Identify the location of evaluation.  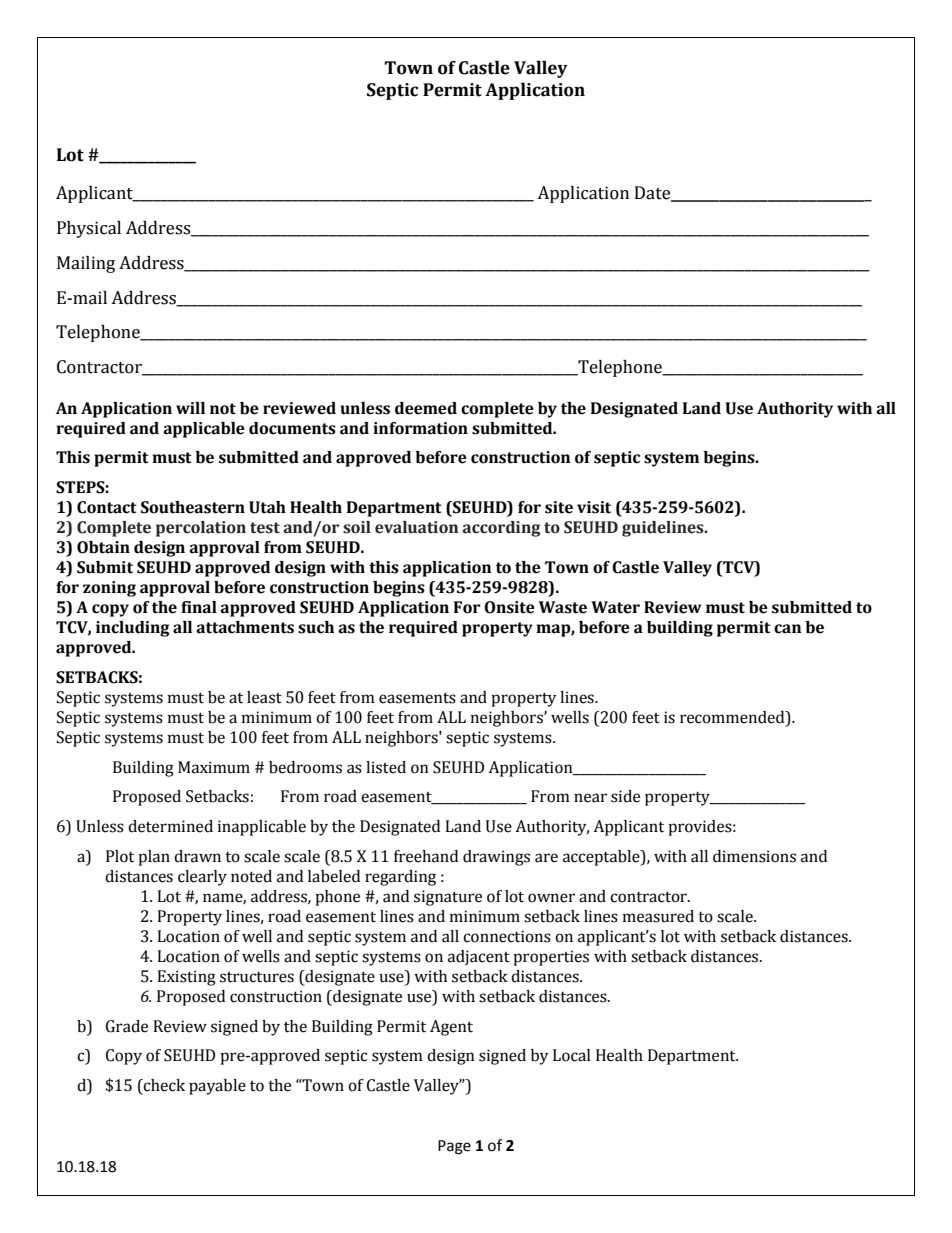
(416, 527).
